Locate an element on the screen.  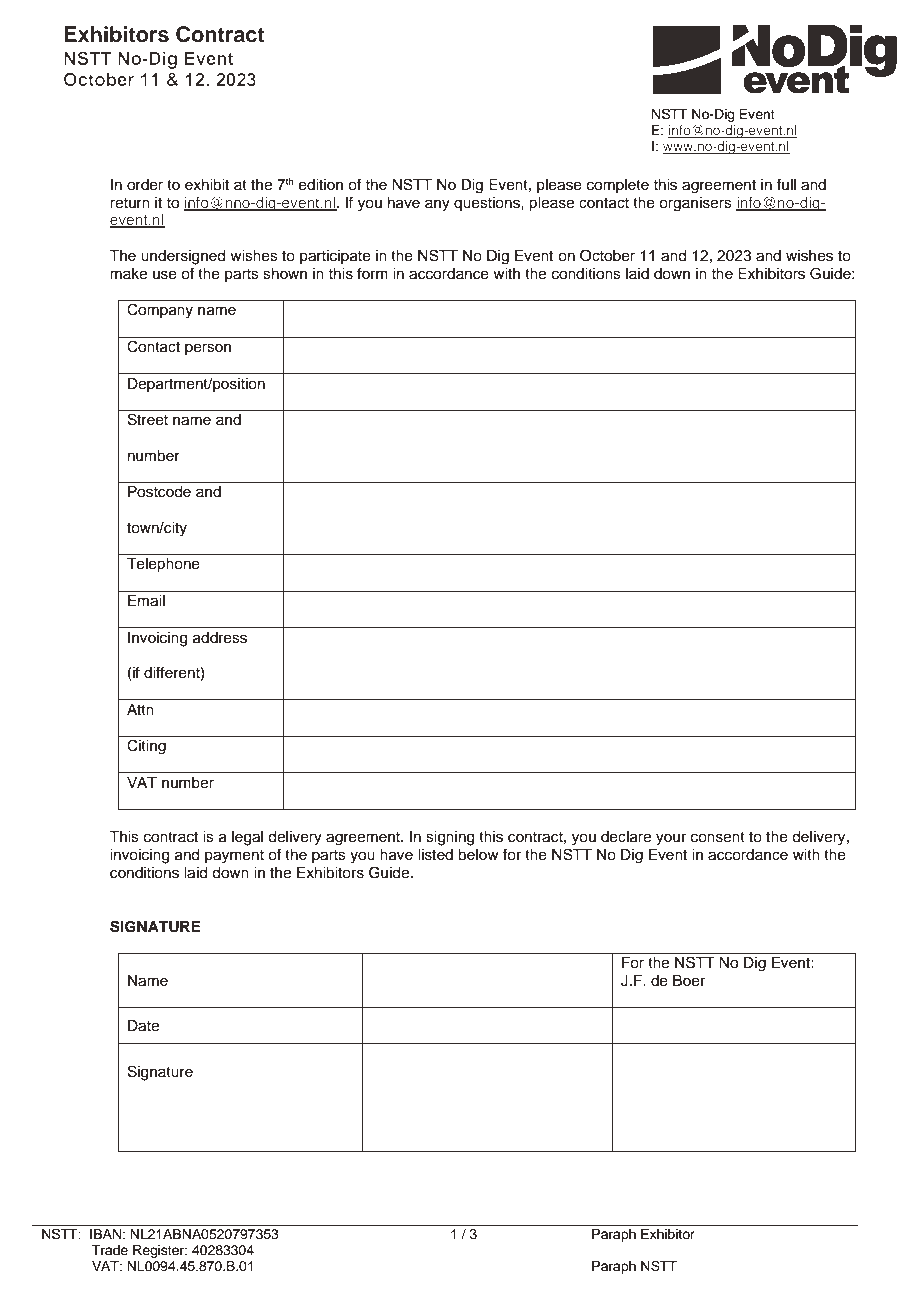
consent is located at coordinates (718, 837).
